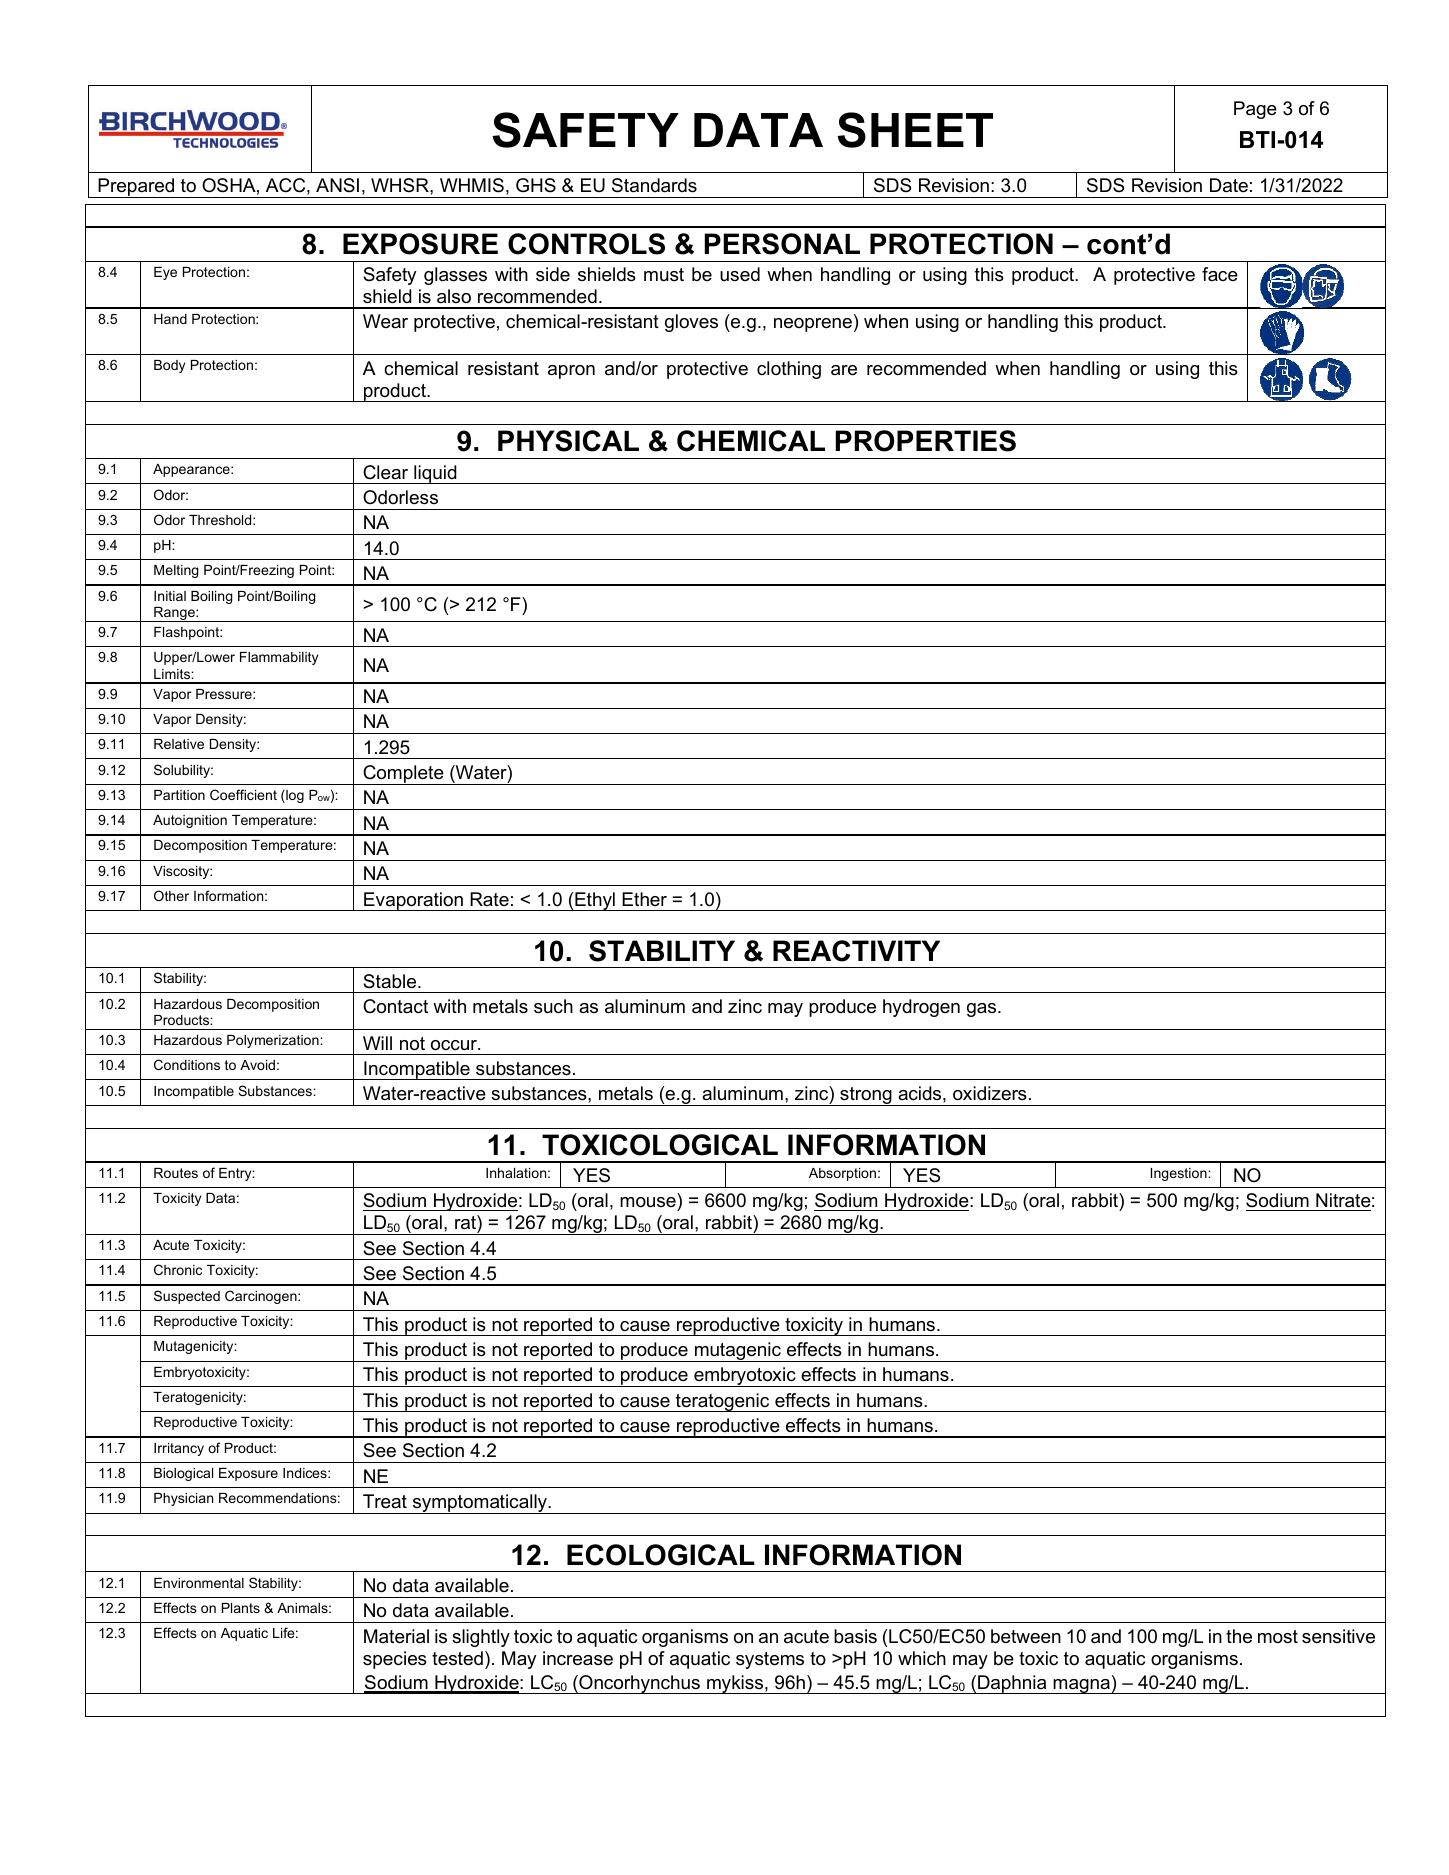 Image resolution: width=1449 pixels, height=1875 pixels. Describe the element at coordinates (243, 794) in the screenshot. I see `Coefficient` at that location.
